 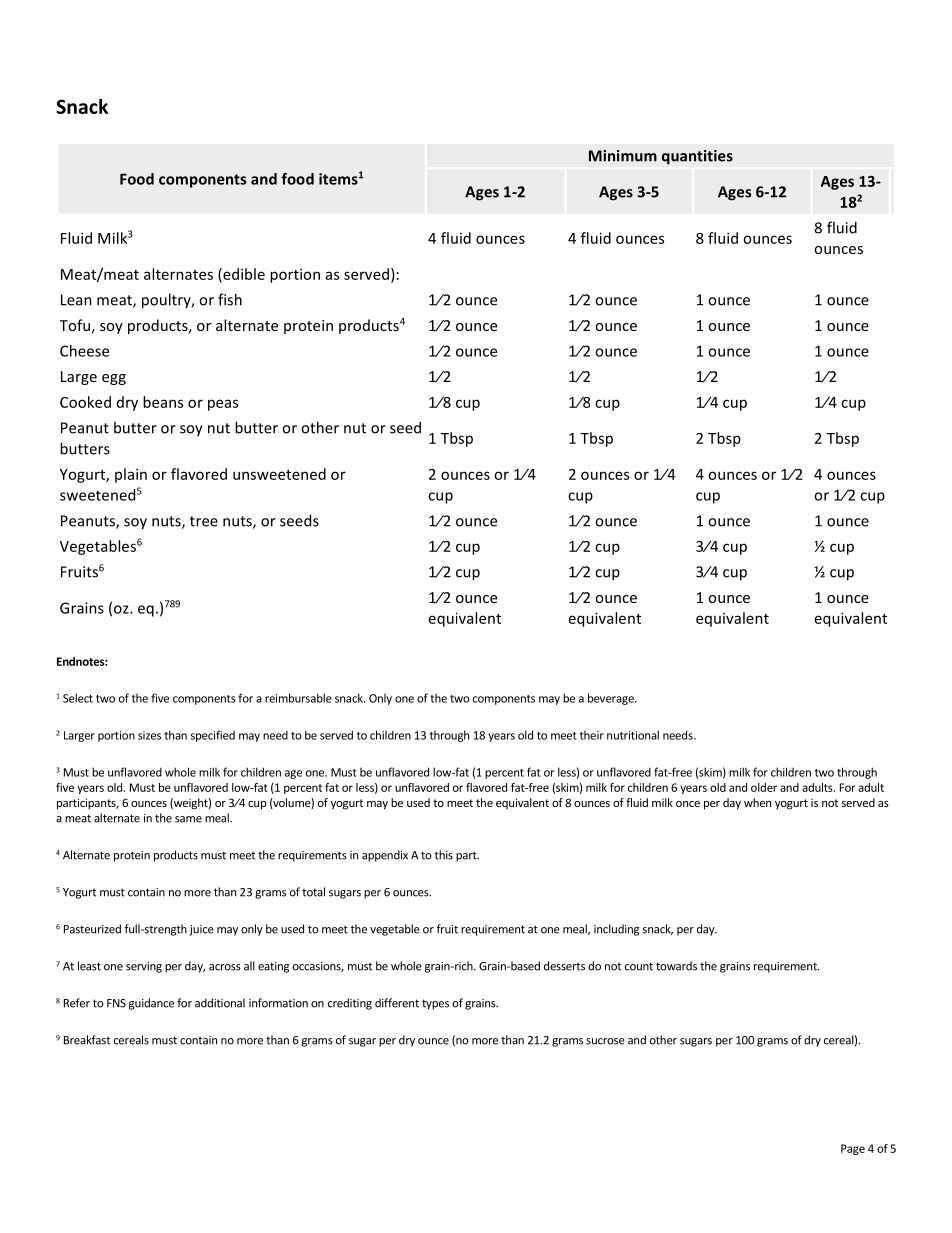 I want to click on Breakfast, so click(x=87, y=1040).
